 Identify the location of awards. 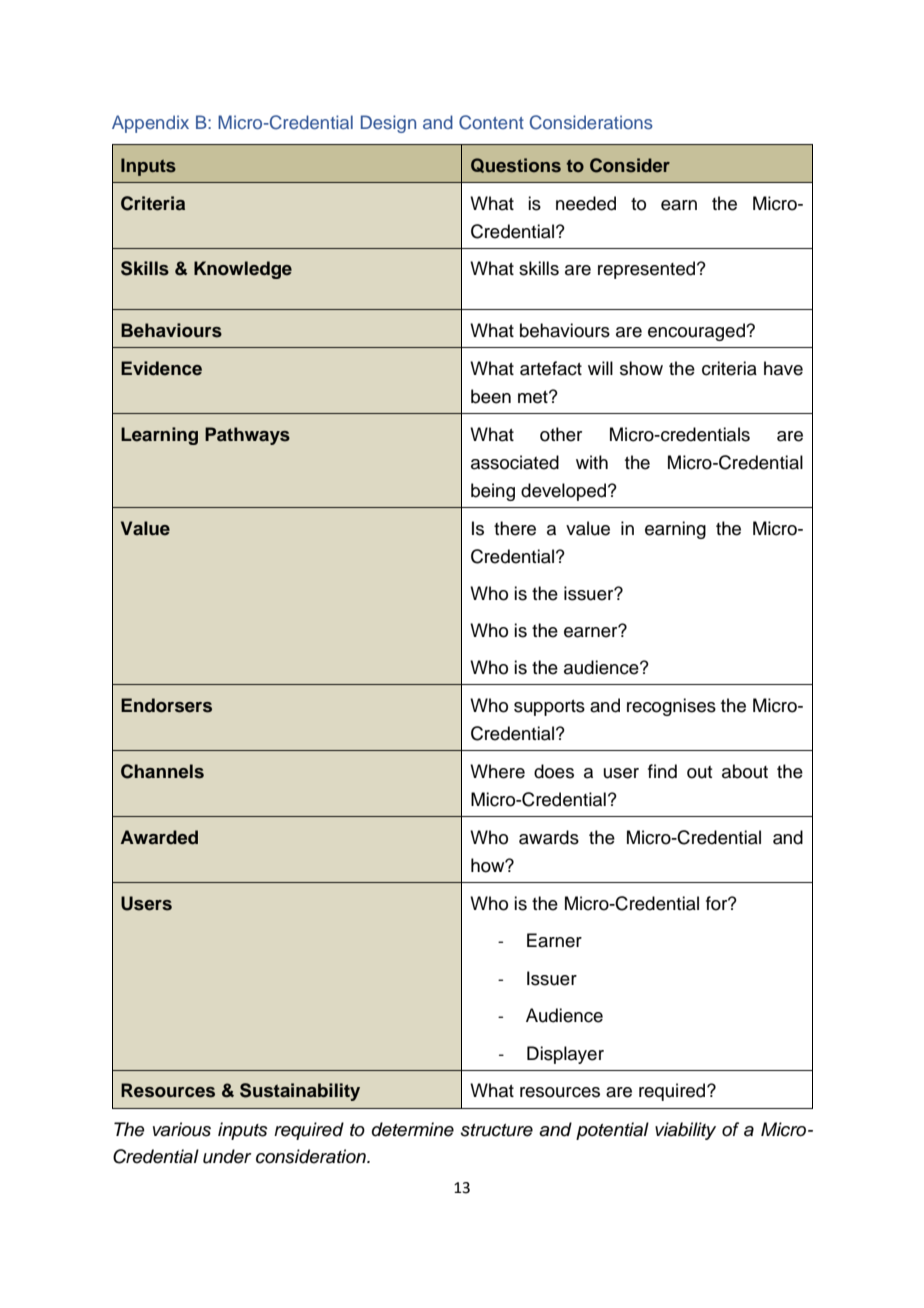
(549, 837).
